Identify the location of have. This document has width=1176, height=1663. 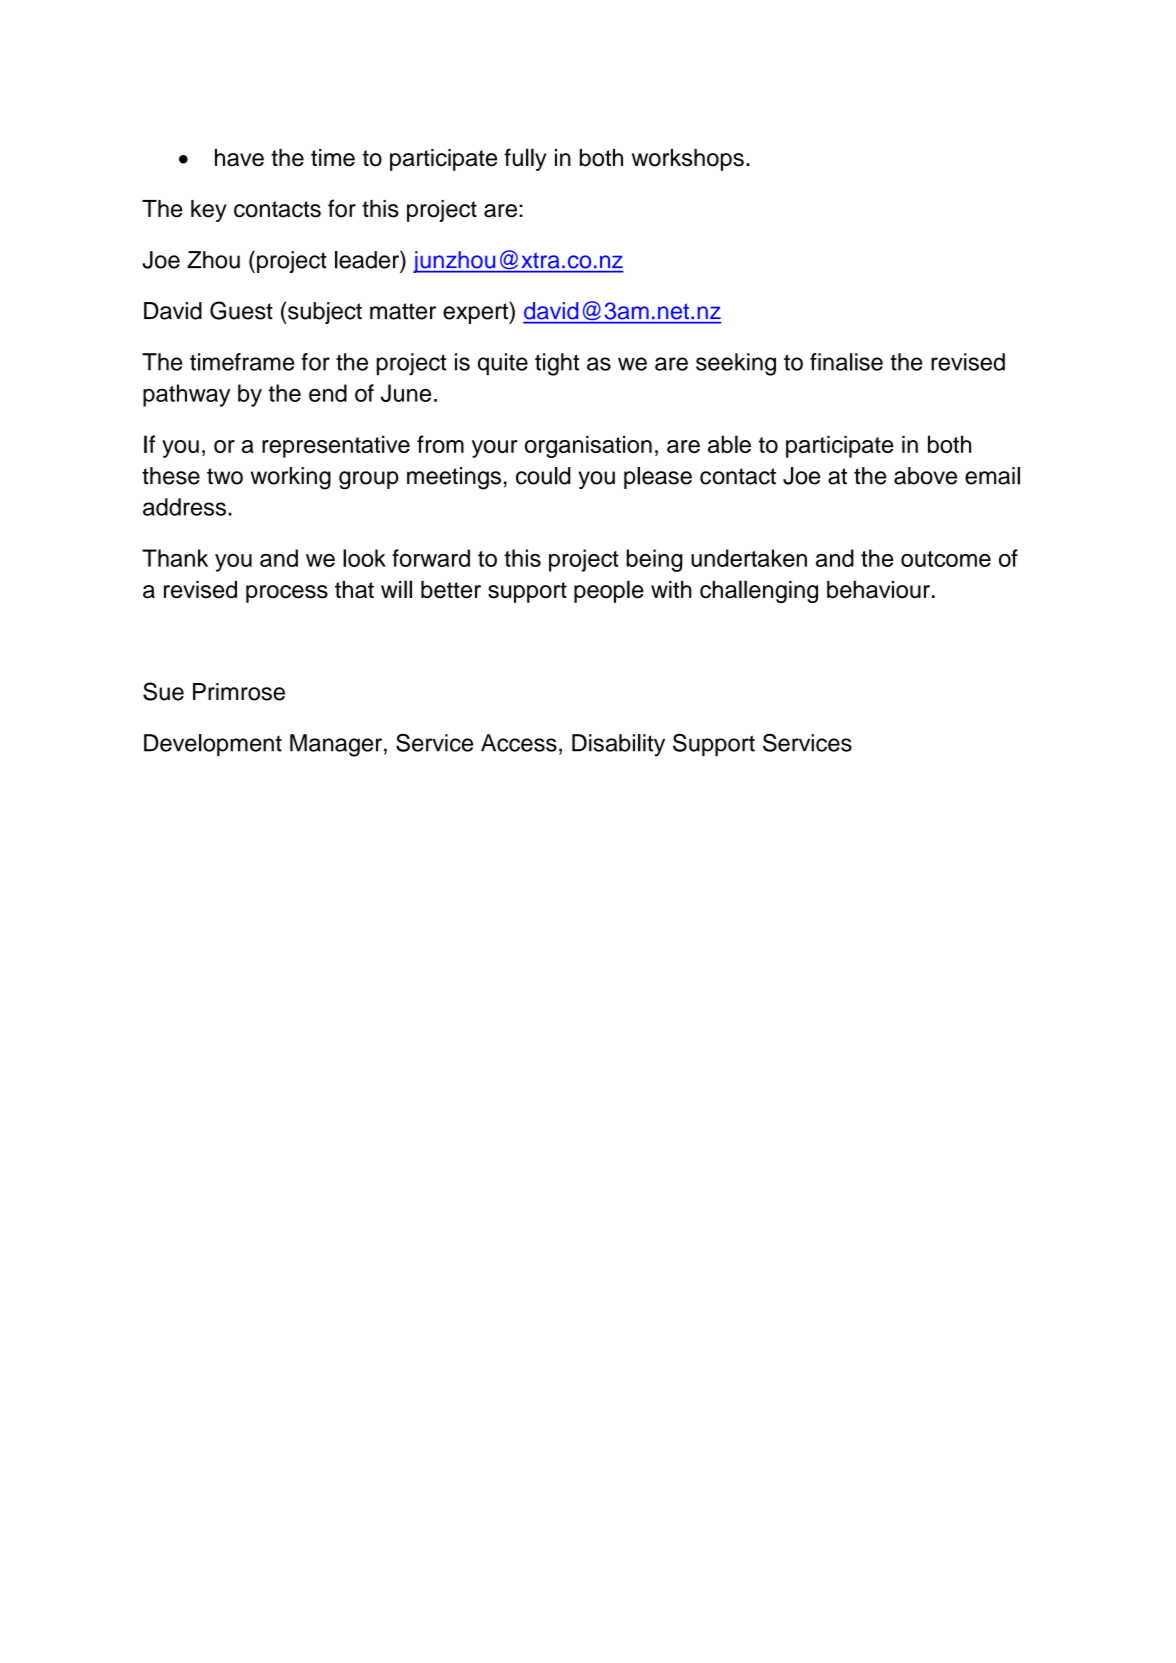
(239, 158).
